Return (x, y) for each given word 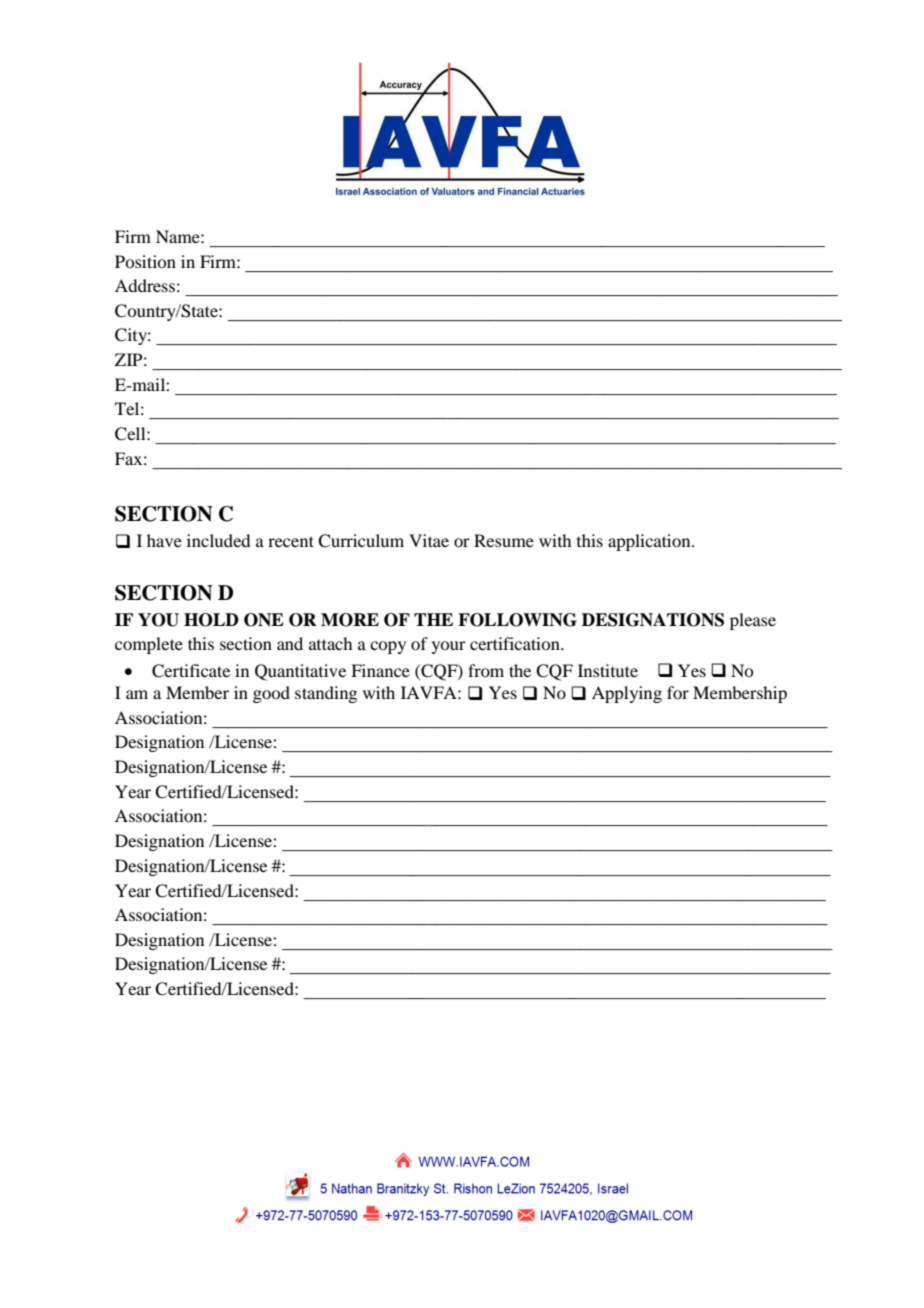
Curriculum (361, 541)
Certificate (191, 671)
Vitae (429, 540)
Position (145, 261)
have (164, 540)
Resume (504, 540)
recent (291, 541)
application (650, 542)
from (486, 670)
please (753, 621)
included (218, 540)
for (678, 692)
